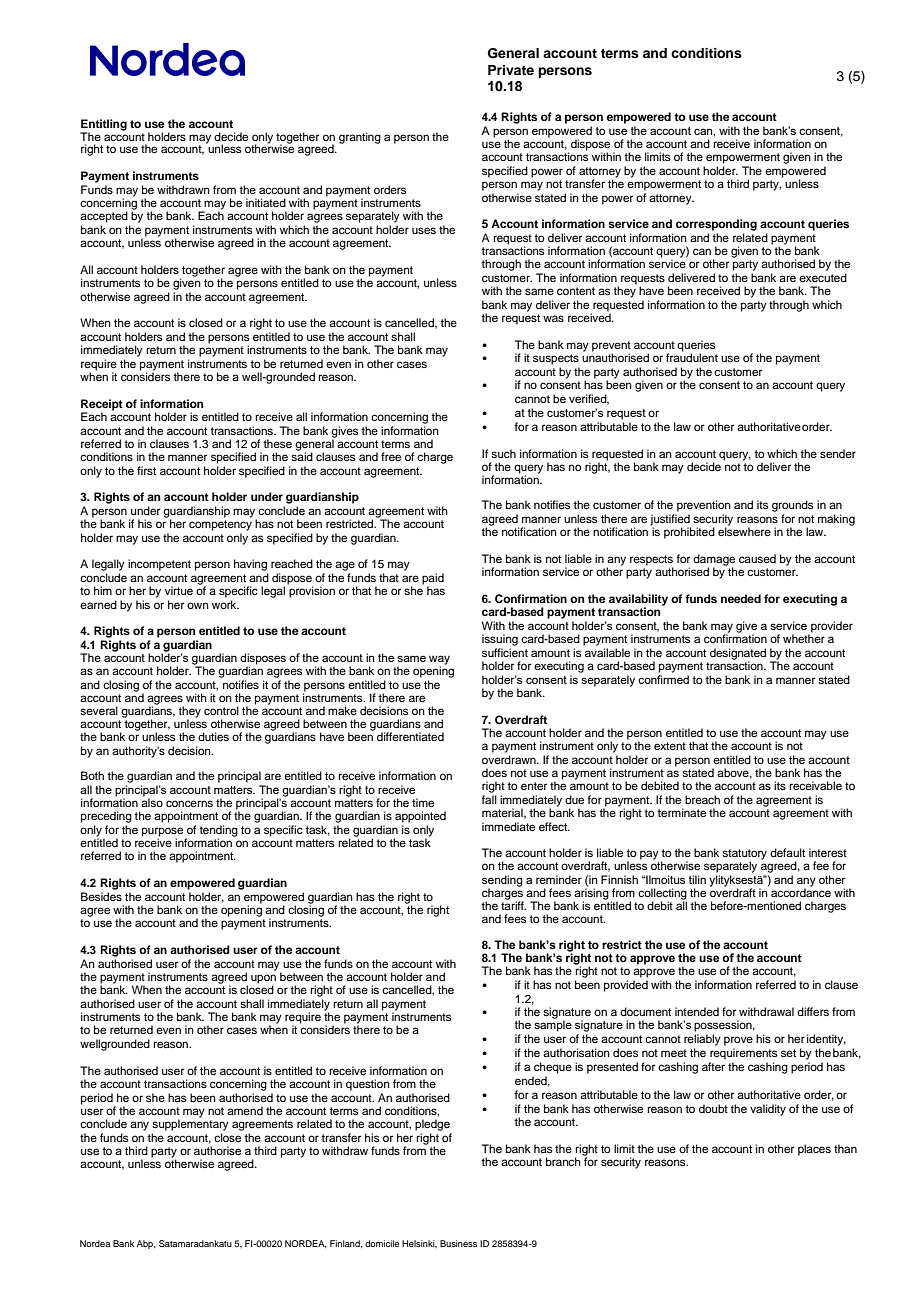  What do you see at coordinates (164, 833) in the page?
I see `purpose` at bounding box center [164, 833].
